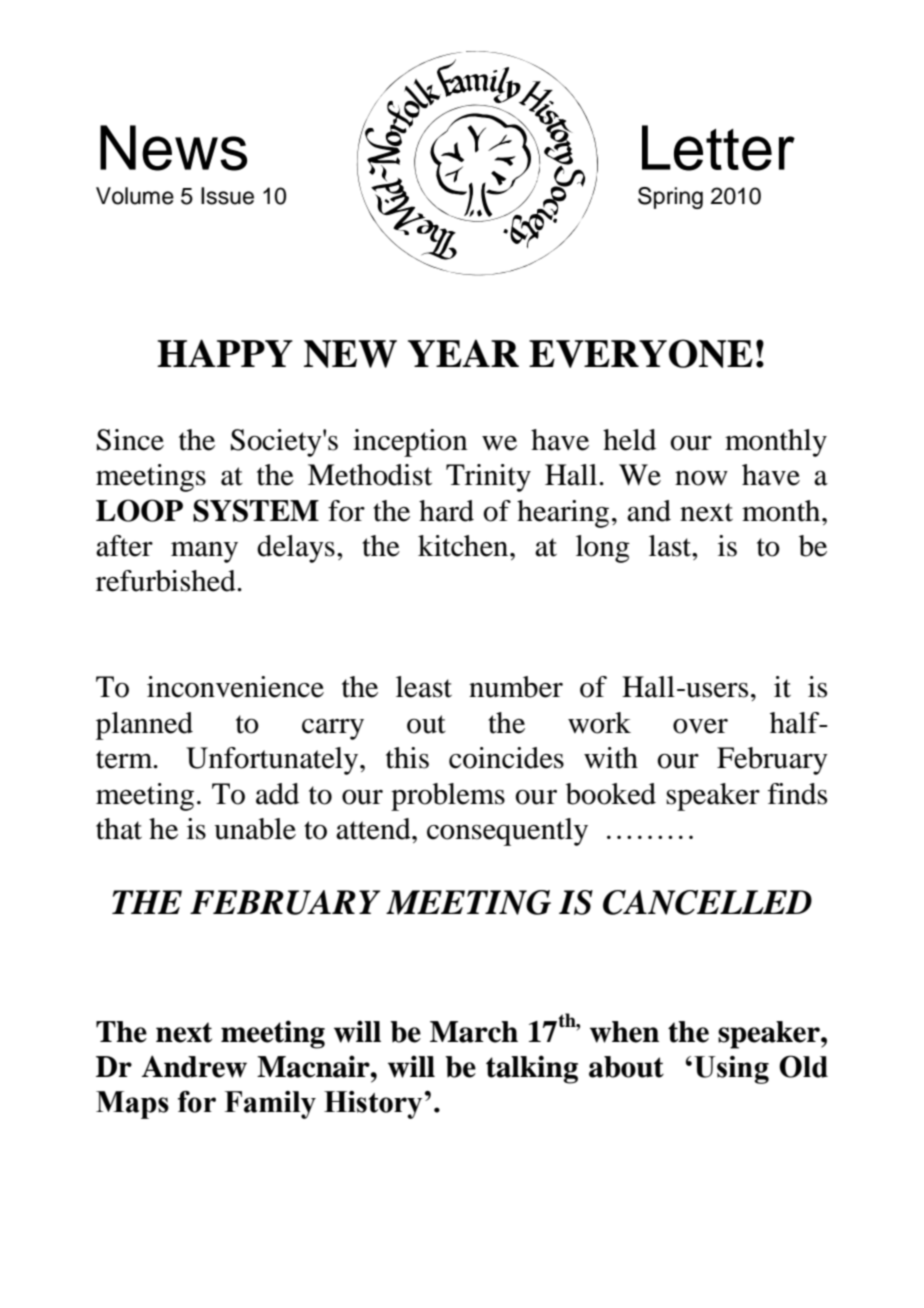 The image size is (924, 1308). What do you see at coordinates (718, 148) in the screenshot?
I see `Letter` at bounding box center [718, 148].
